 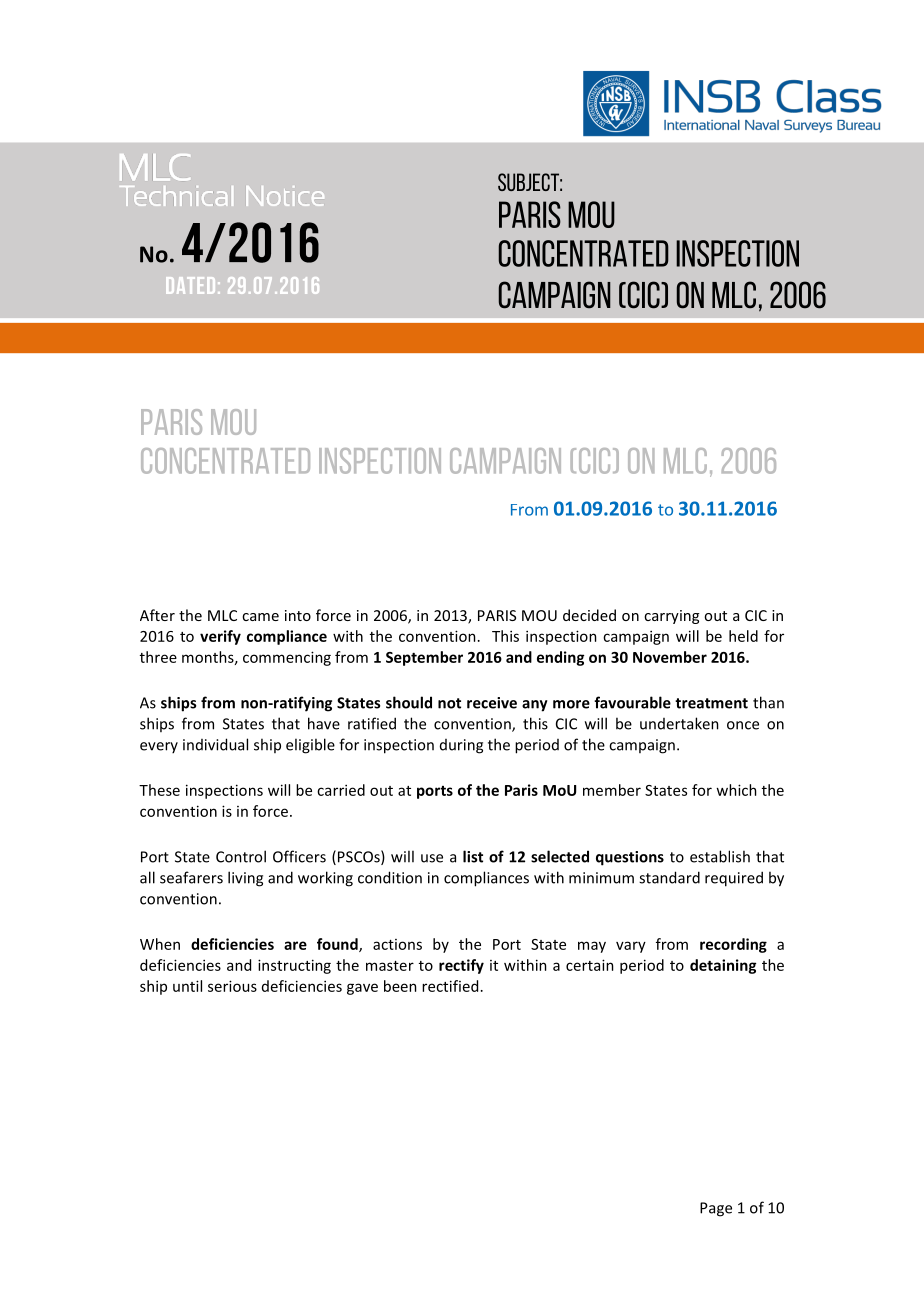 I want to click on Page, so click(x=716, y=1209).
